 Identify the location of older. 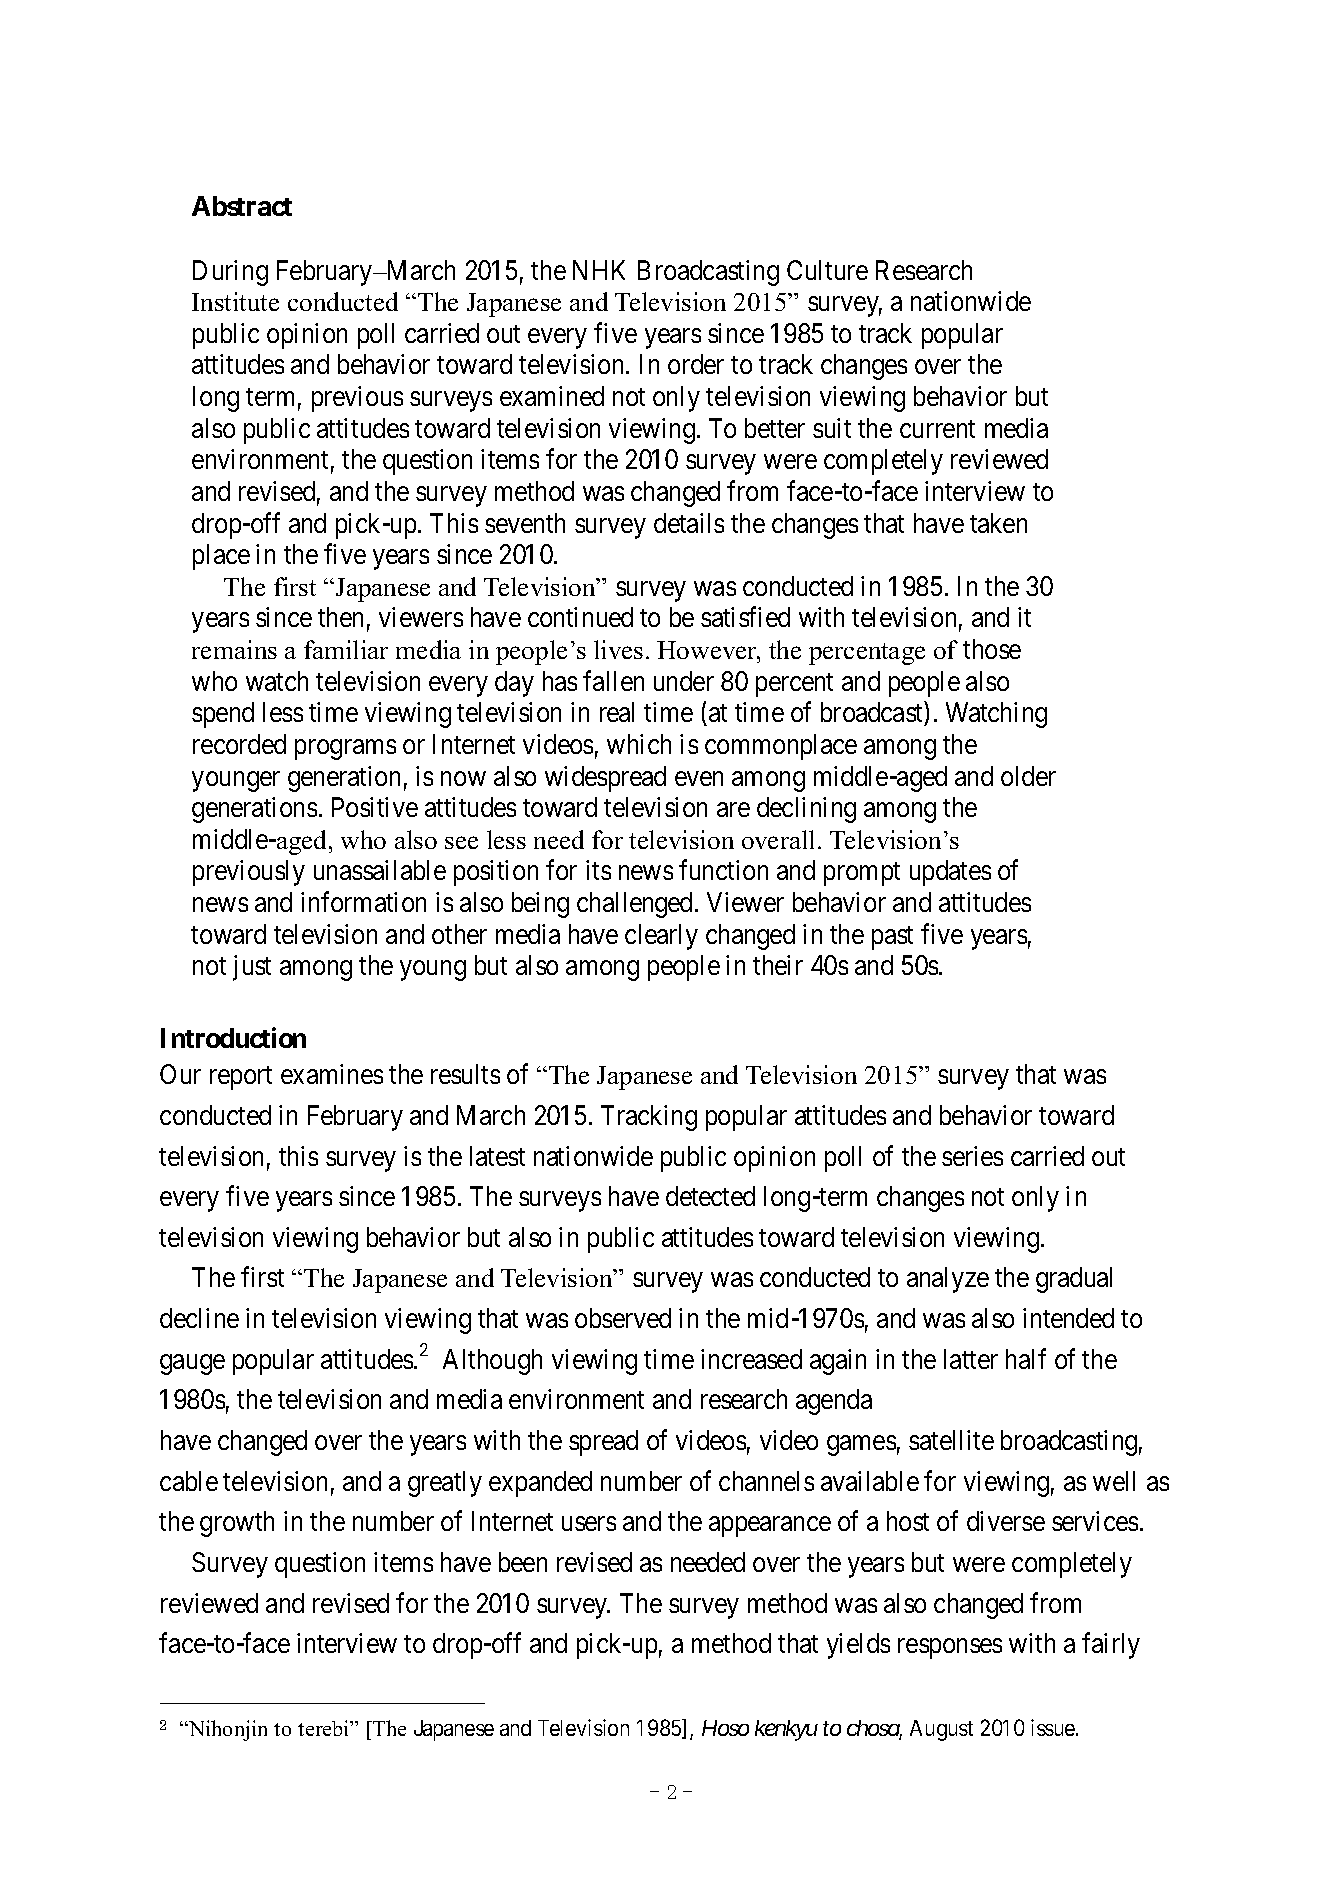
(1028, 776).
